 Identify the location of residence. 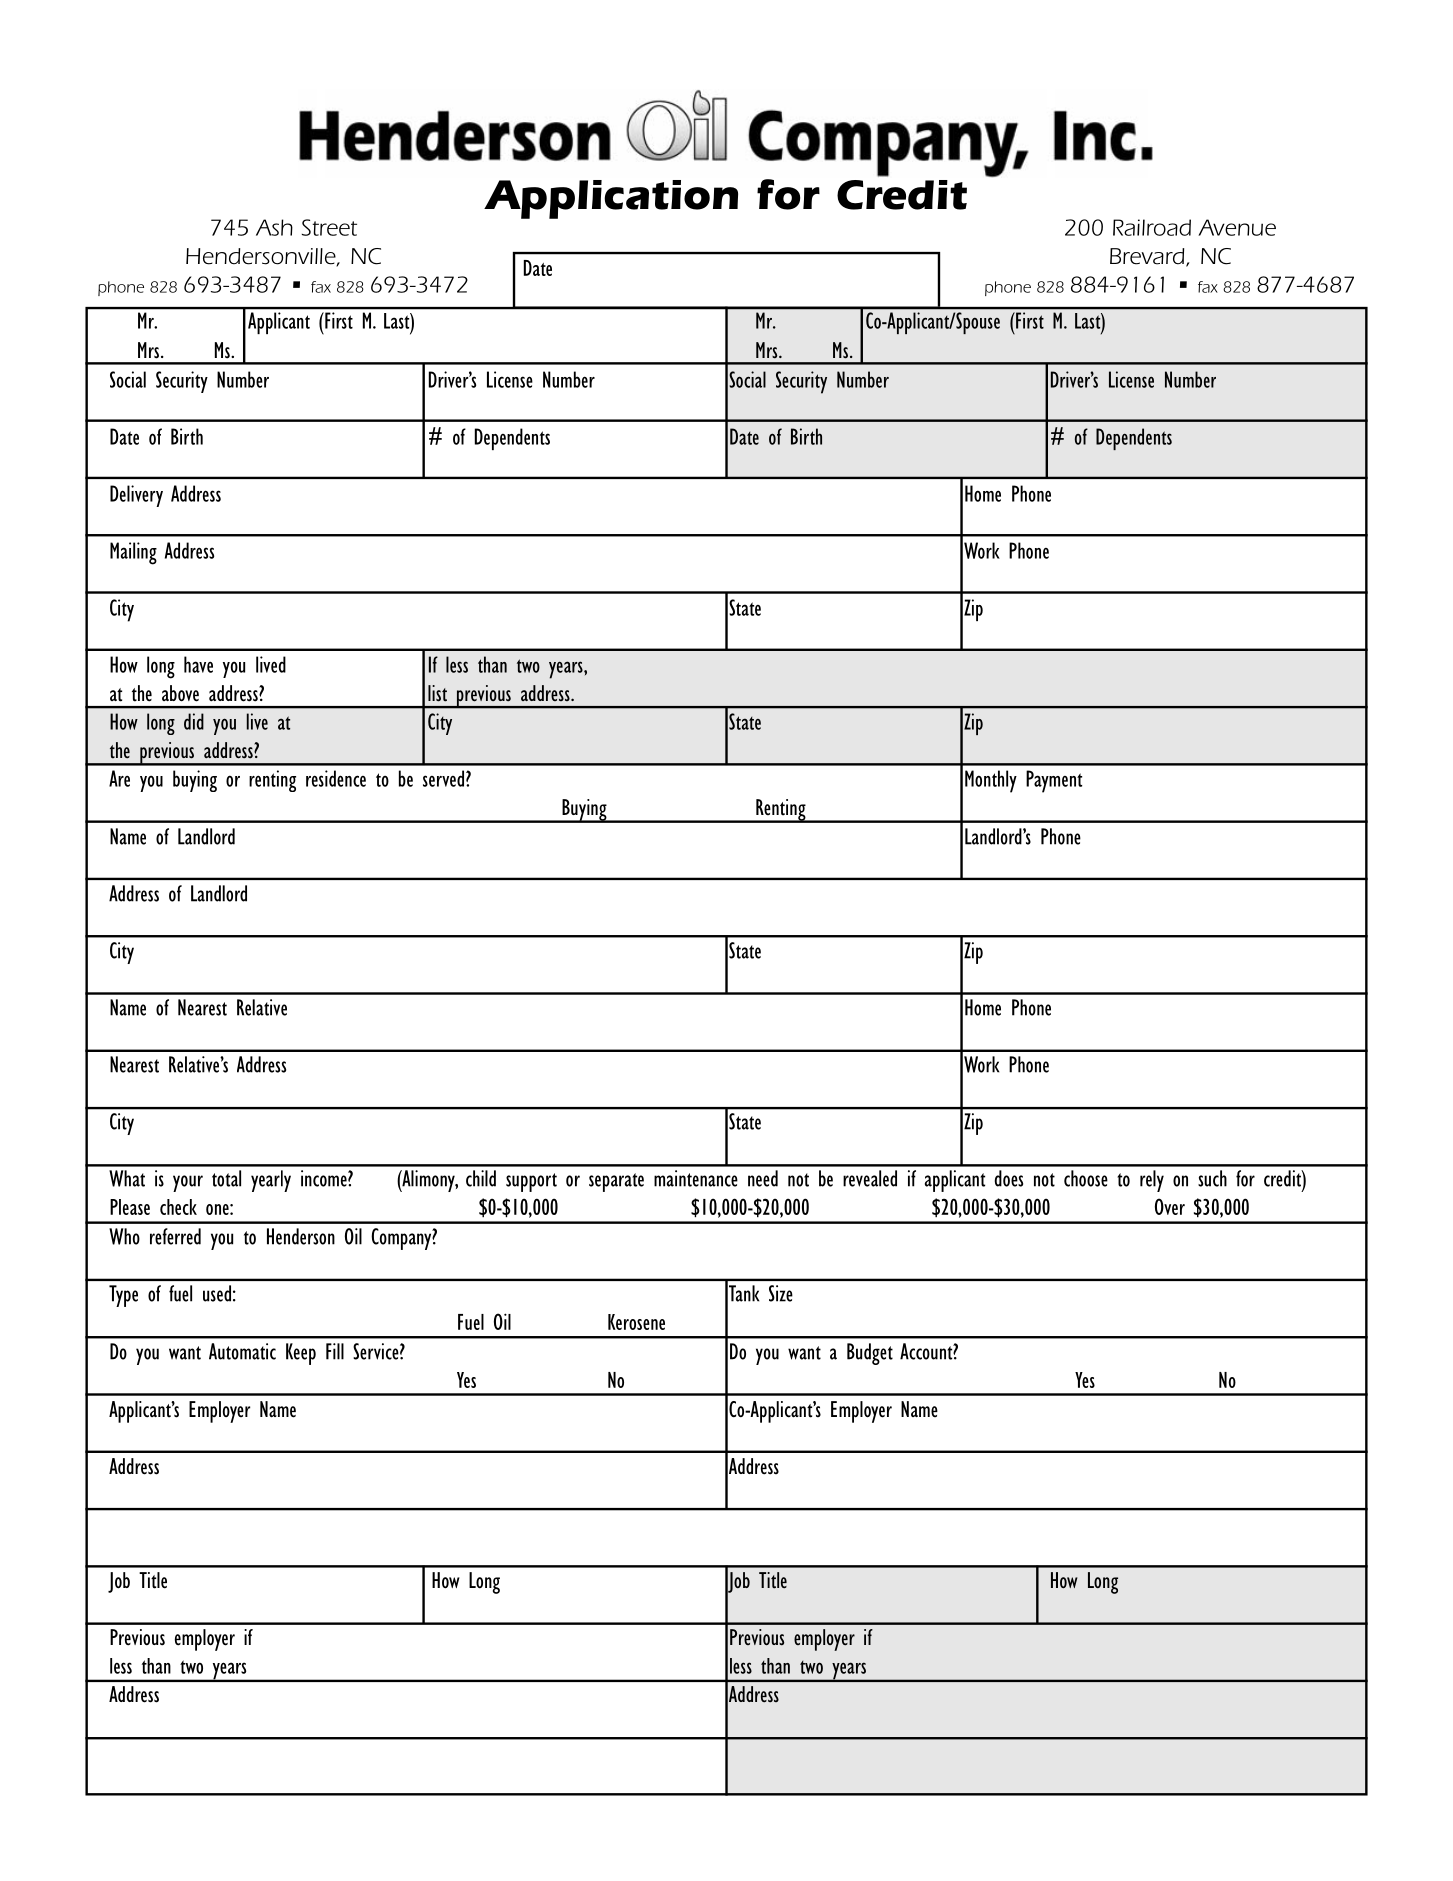
(336, 778).
